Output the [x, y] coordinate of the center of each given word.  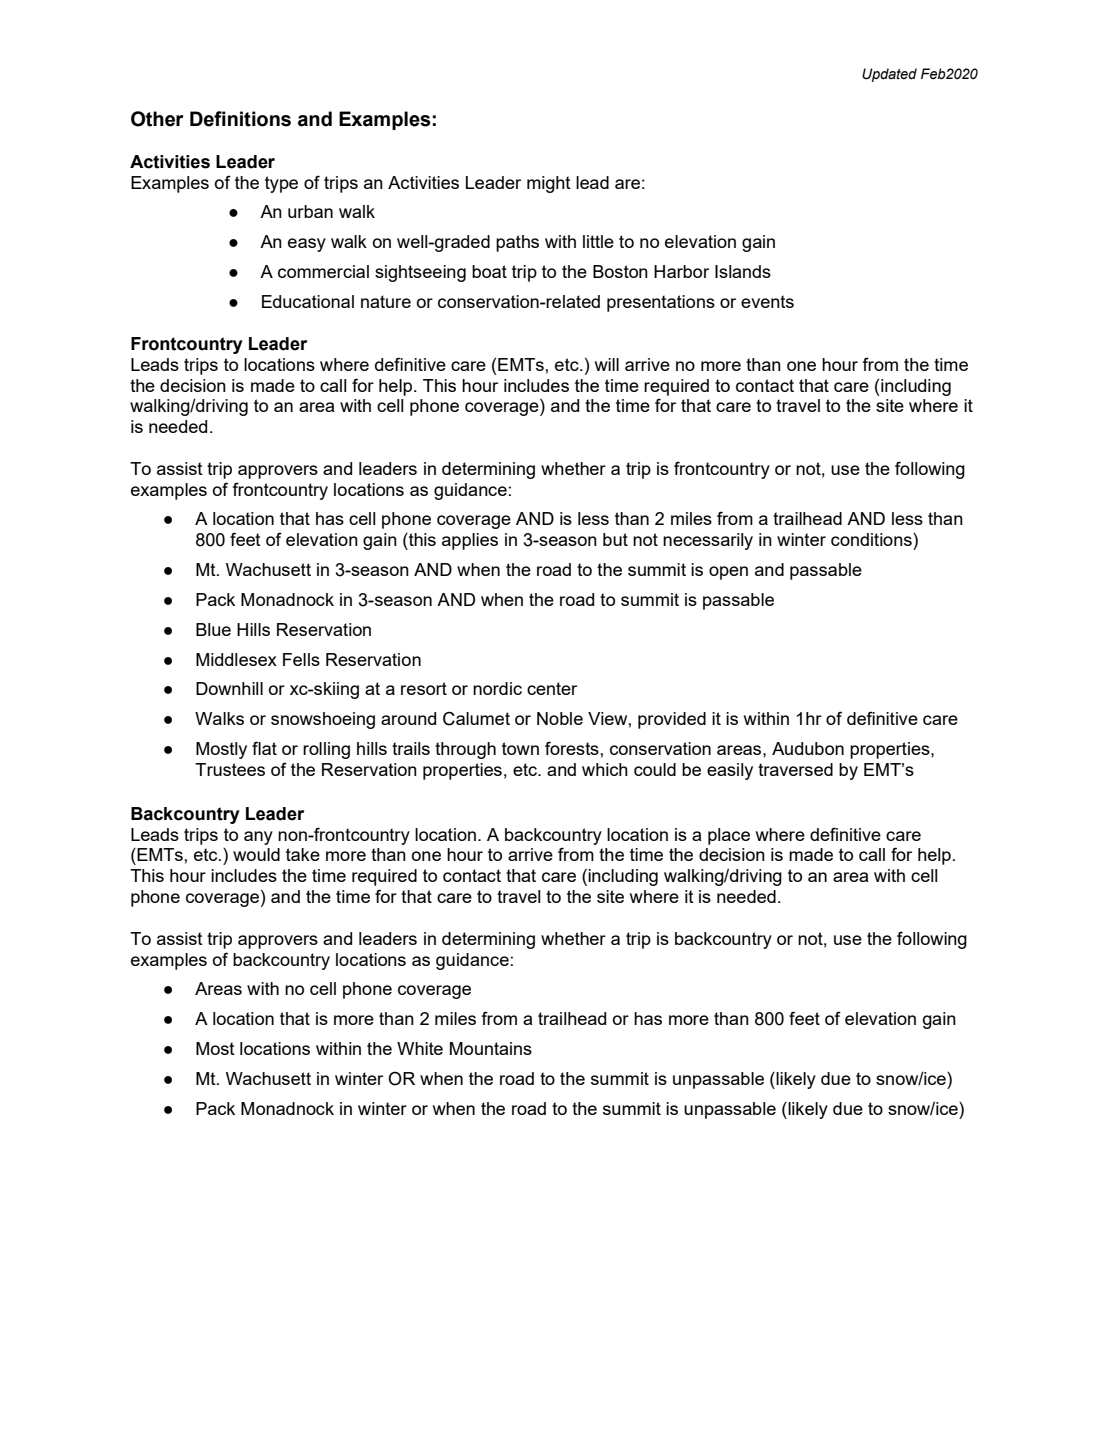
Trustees [230, 769]
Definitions [240, 119]
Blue [213, 629]
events [767, 301]
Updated [889, 75]
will [607, 364]
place [729, 836]
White [420, 1048]
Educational [308, 301]
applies [470, 541]
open [728, 573]
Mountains [491, 1048]
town [520, 748]
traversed [795, 769]
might [549, 184]
